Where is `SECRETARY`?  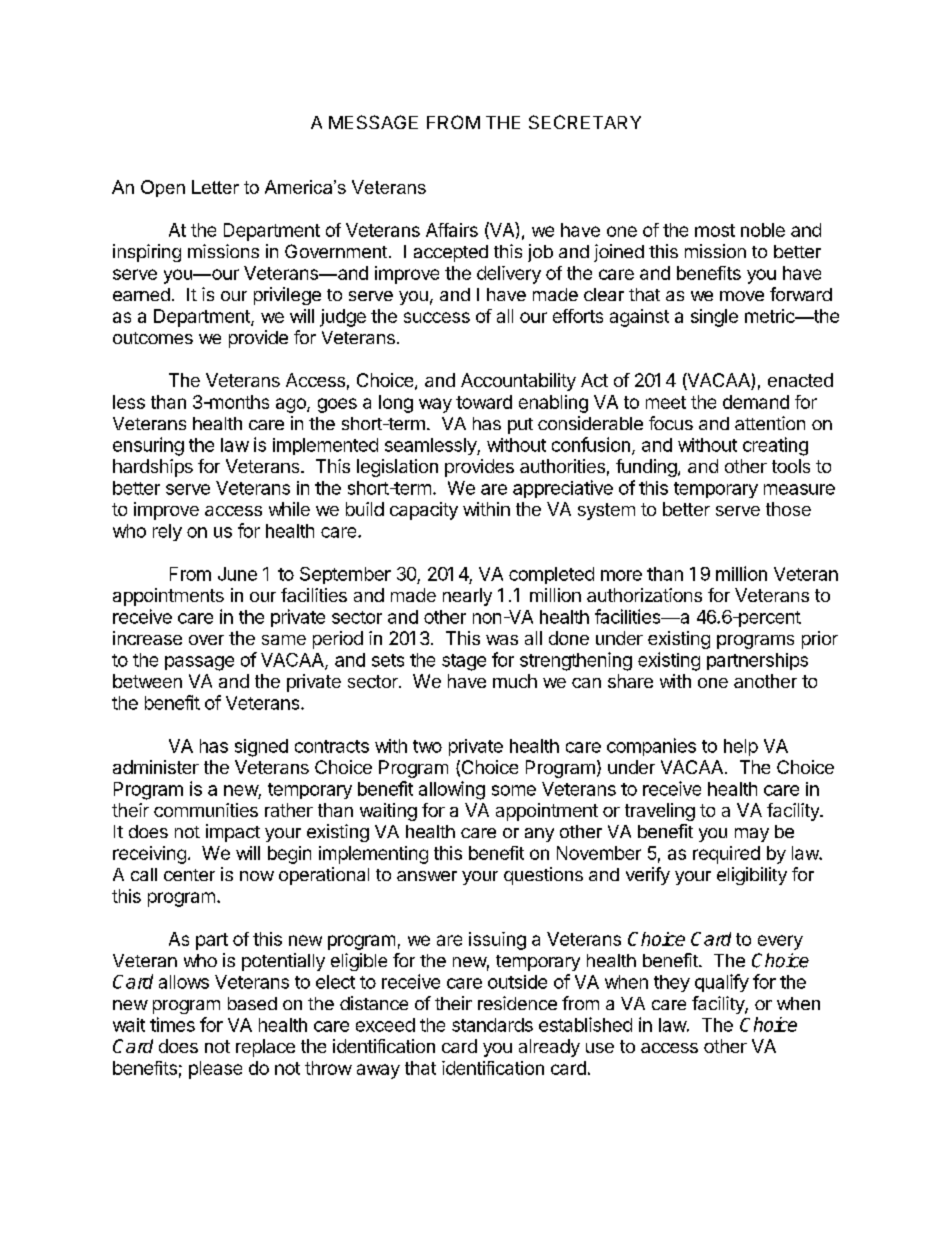
SECRETARY is located at coordinates (585, 122).
